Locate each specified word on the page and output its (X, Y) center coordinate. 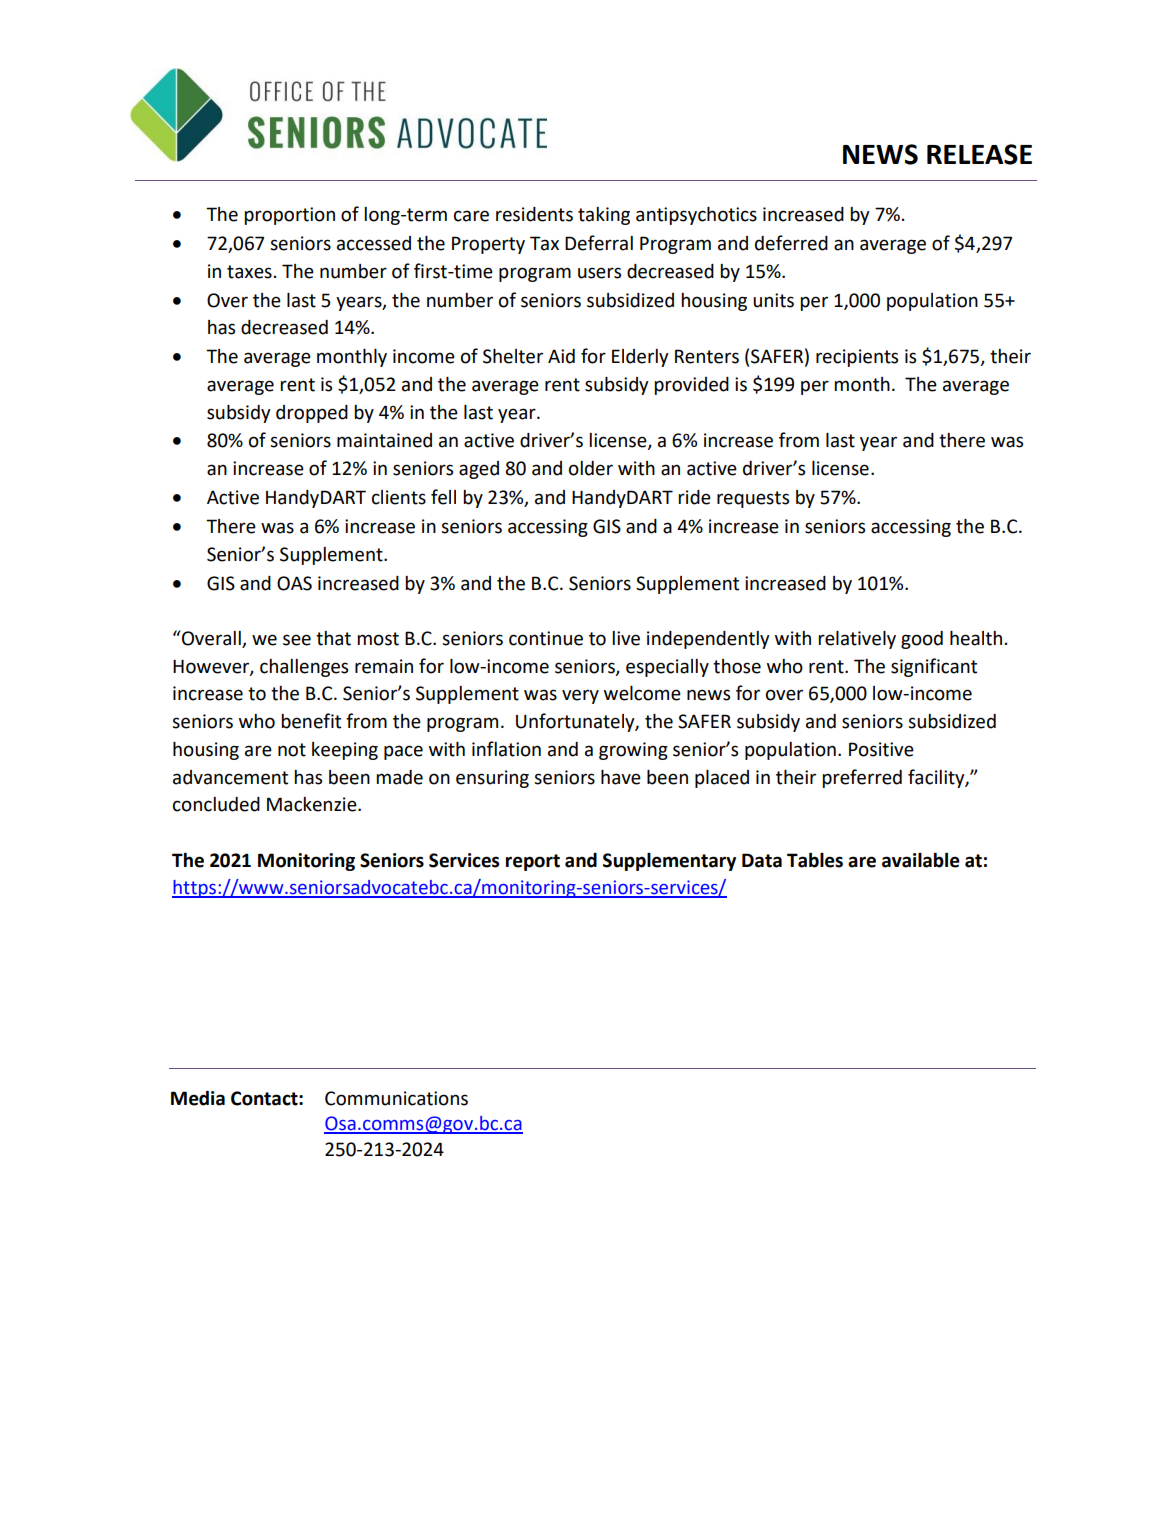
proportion (289, 216)
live (626, 638)
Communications (396, 1098)
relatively (857, 640)
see (297, 640)
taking (604, 216)
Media (198, 1098)
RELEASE (979, 154)
